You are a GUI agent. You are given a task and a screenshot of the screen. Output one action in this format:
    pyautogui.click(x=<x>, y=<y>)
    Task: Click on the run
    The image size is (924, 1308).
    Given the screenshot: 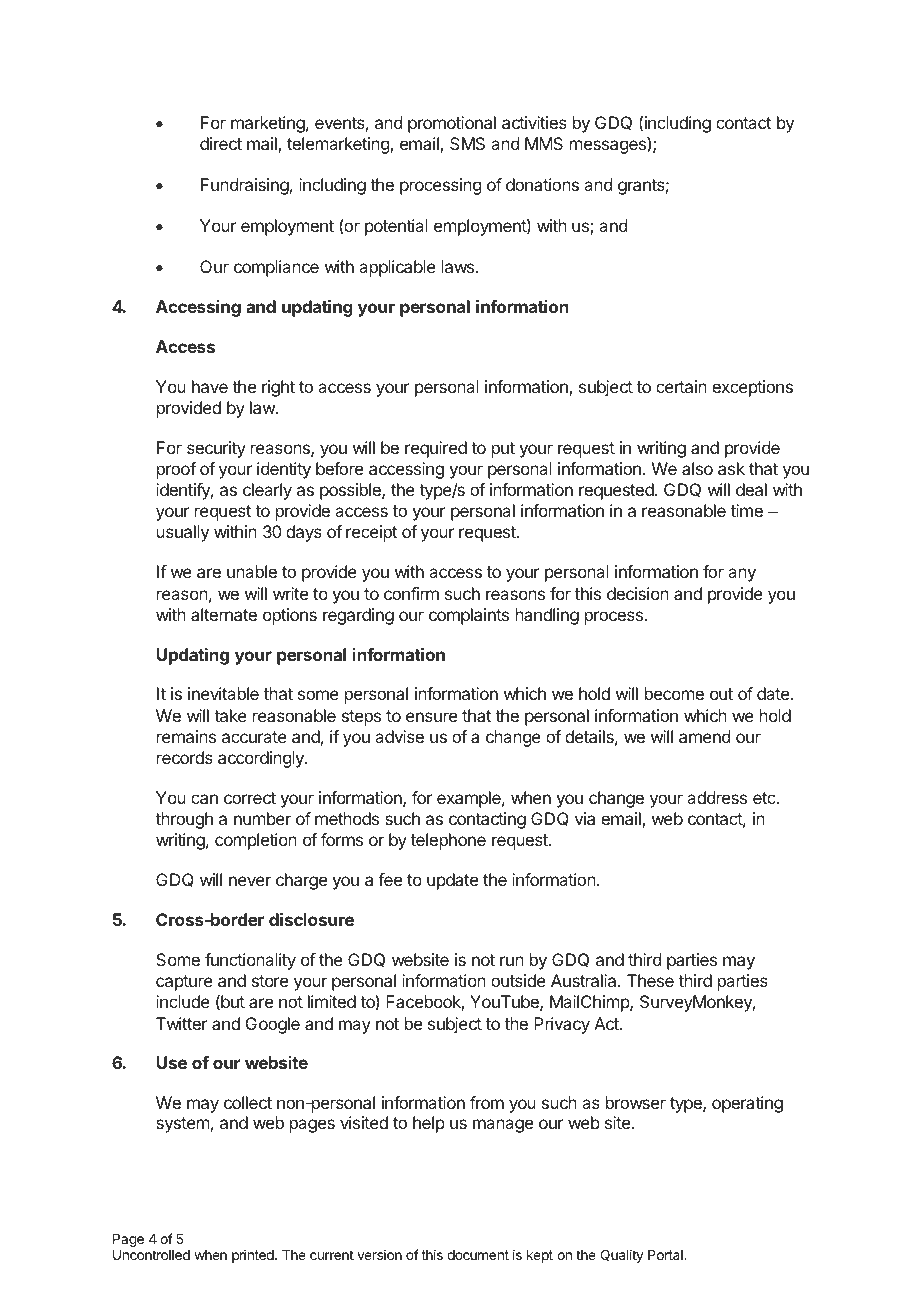 What is the action you would take?
    pyautogui.click(x=512, y=961)
